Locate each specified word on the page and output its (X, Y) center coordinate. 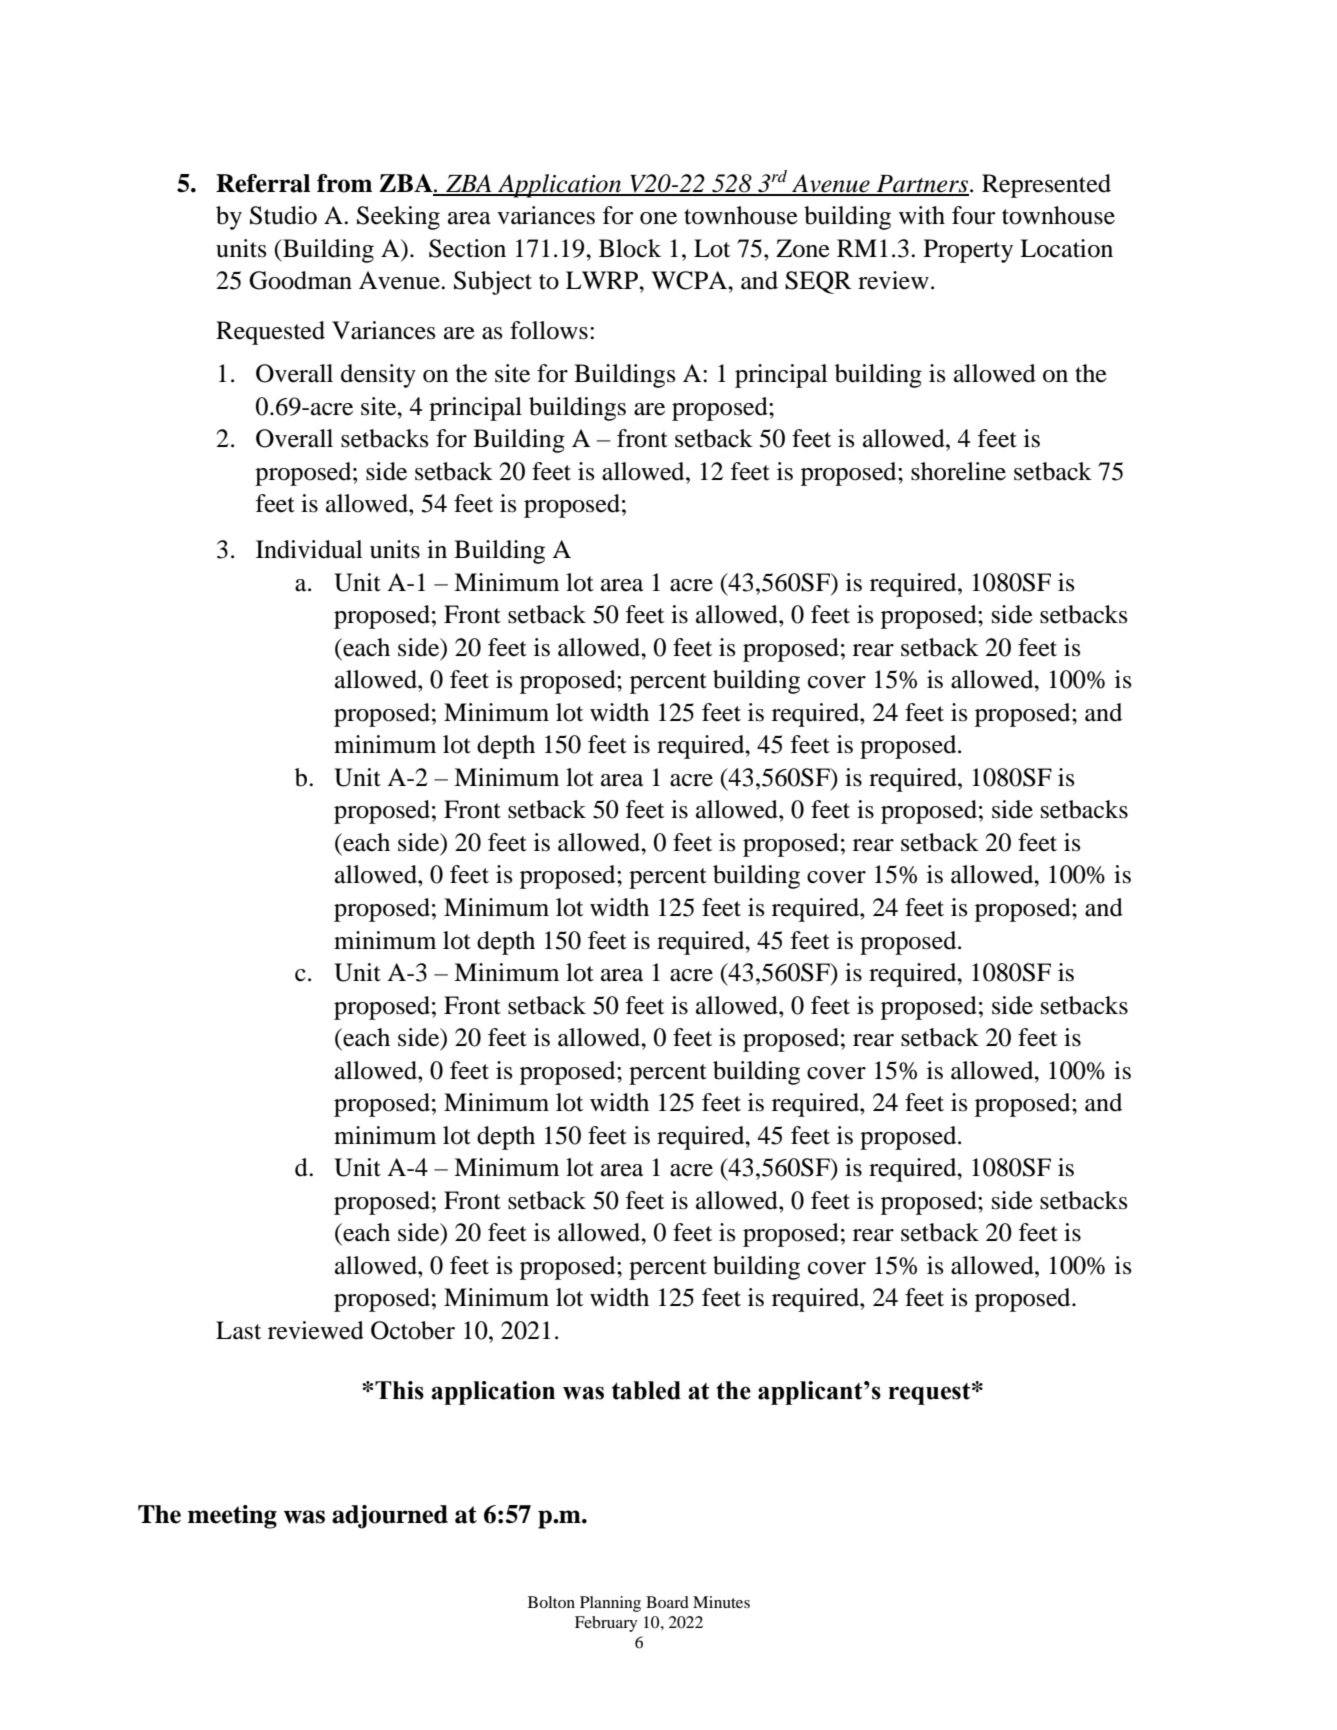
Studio (283, 215)
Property (968, 251)
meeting (232, 1517)
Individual (309, 549)
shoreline (958, 471)
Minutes (721, 1602)
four (974, 215)
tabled (646, 1390)
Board (667, 1602)
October (413, 1330)
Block (630, 248)
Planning (610, 1604)
